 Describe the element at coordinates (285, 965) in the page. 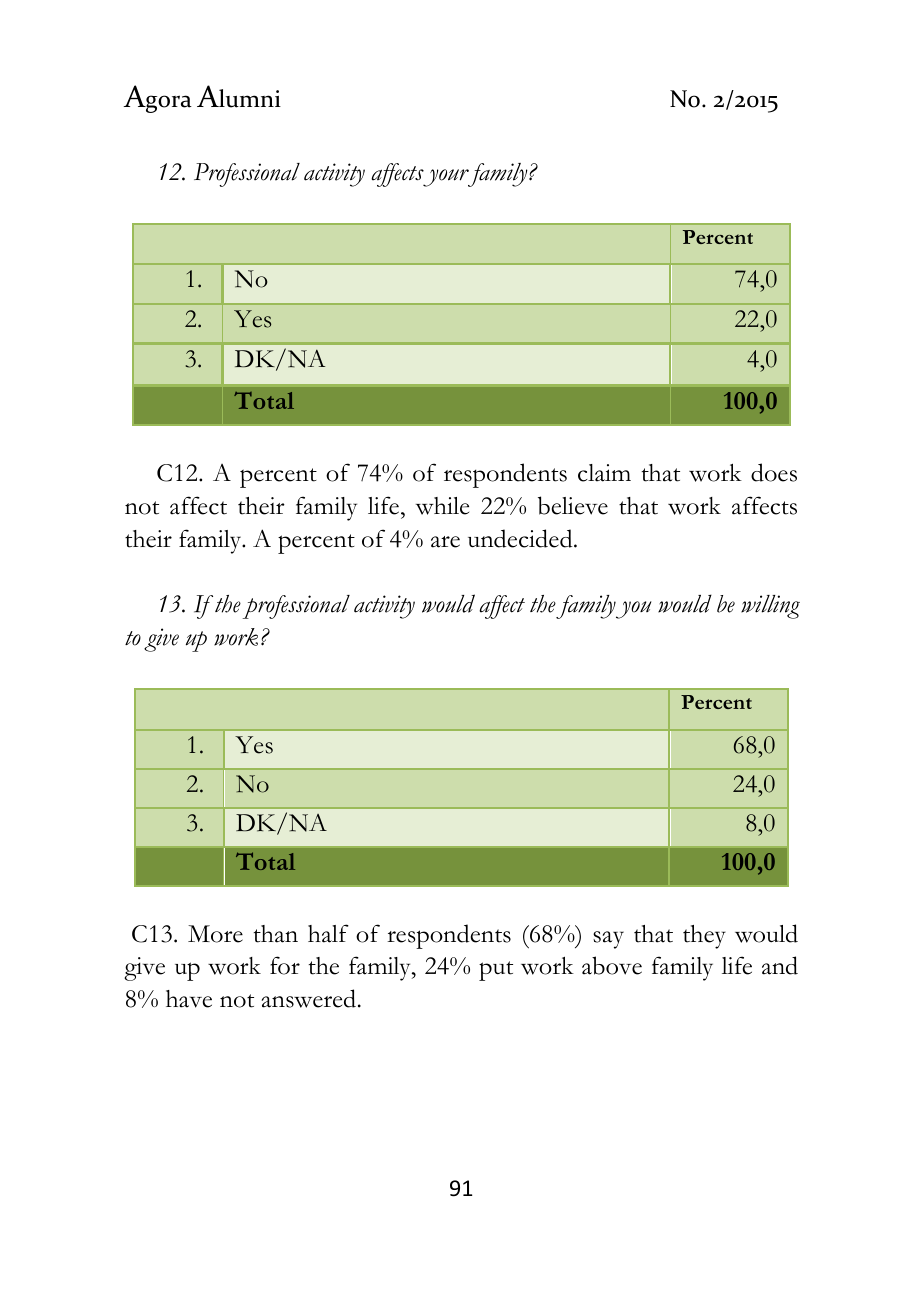

I see `for` at that location.
